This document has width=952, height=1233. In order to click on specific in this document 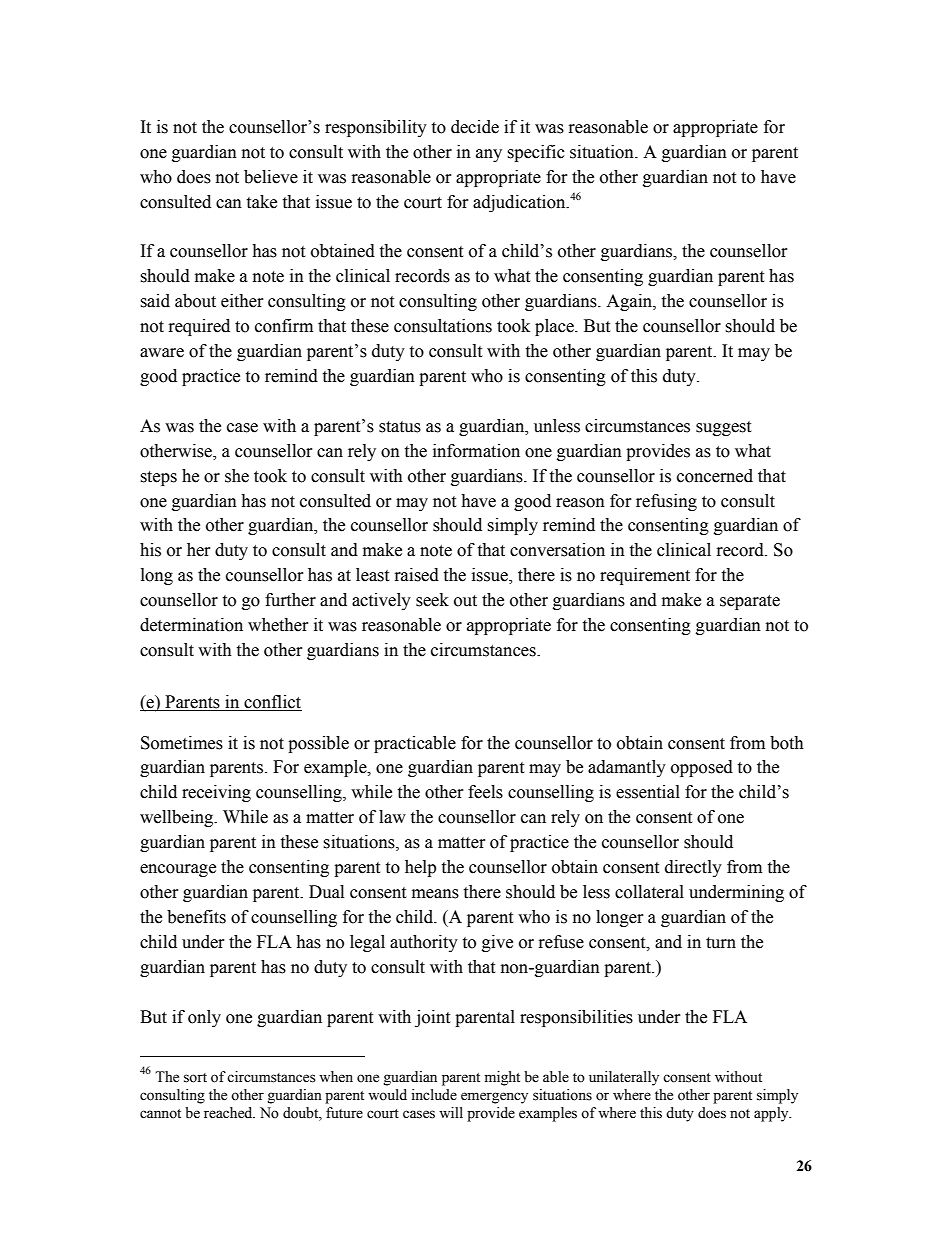, I will do `click(536, 153)`.
